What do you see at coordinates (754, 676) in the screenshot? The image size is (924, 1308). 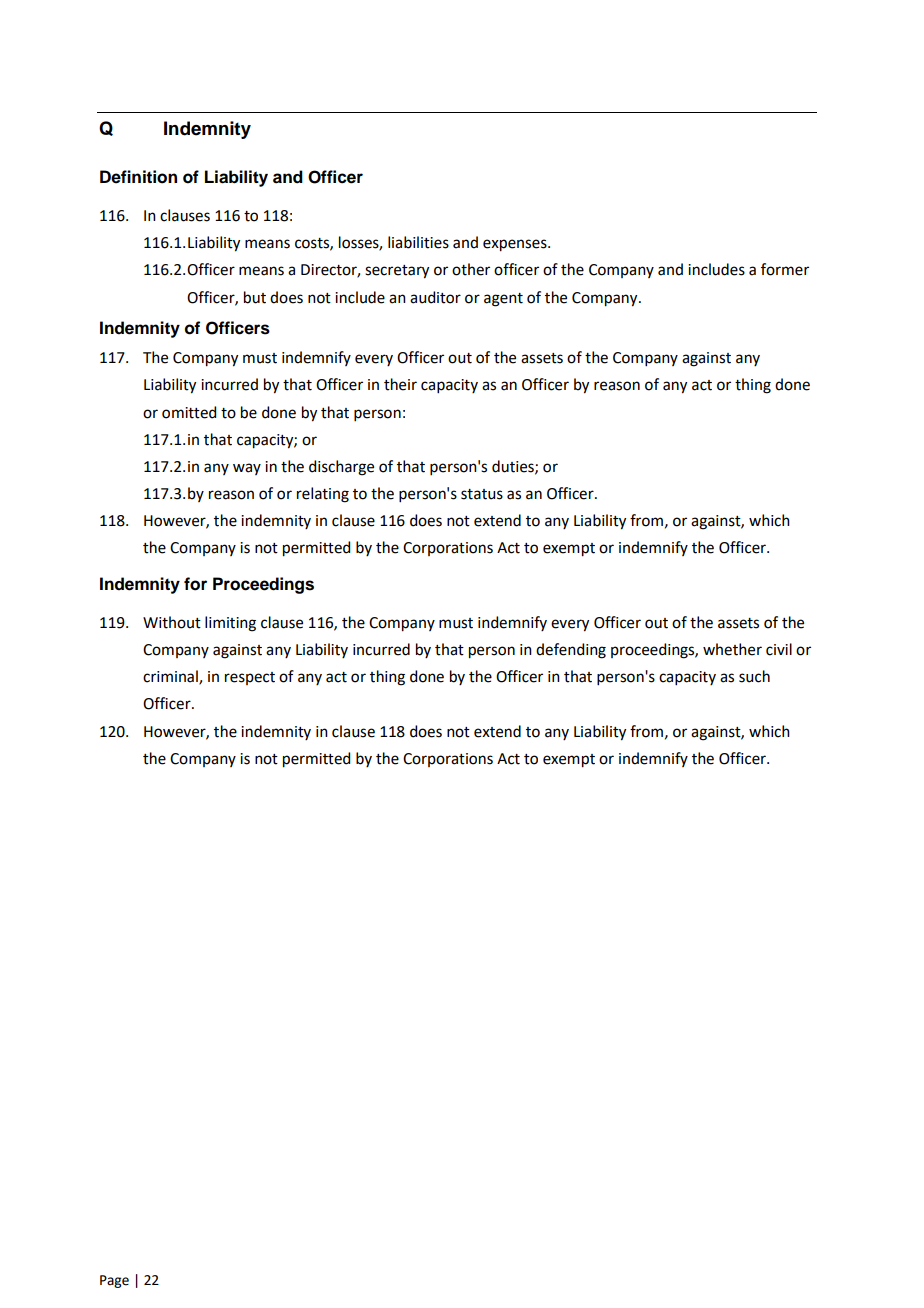 I see `such` at bounding box center [754, 676].
